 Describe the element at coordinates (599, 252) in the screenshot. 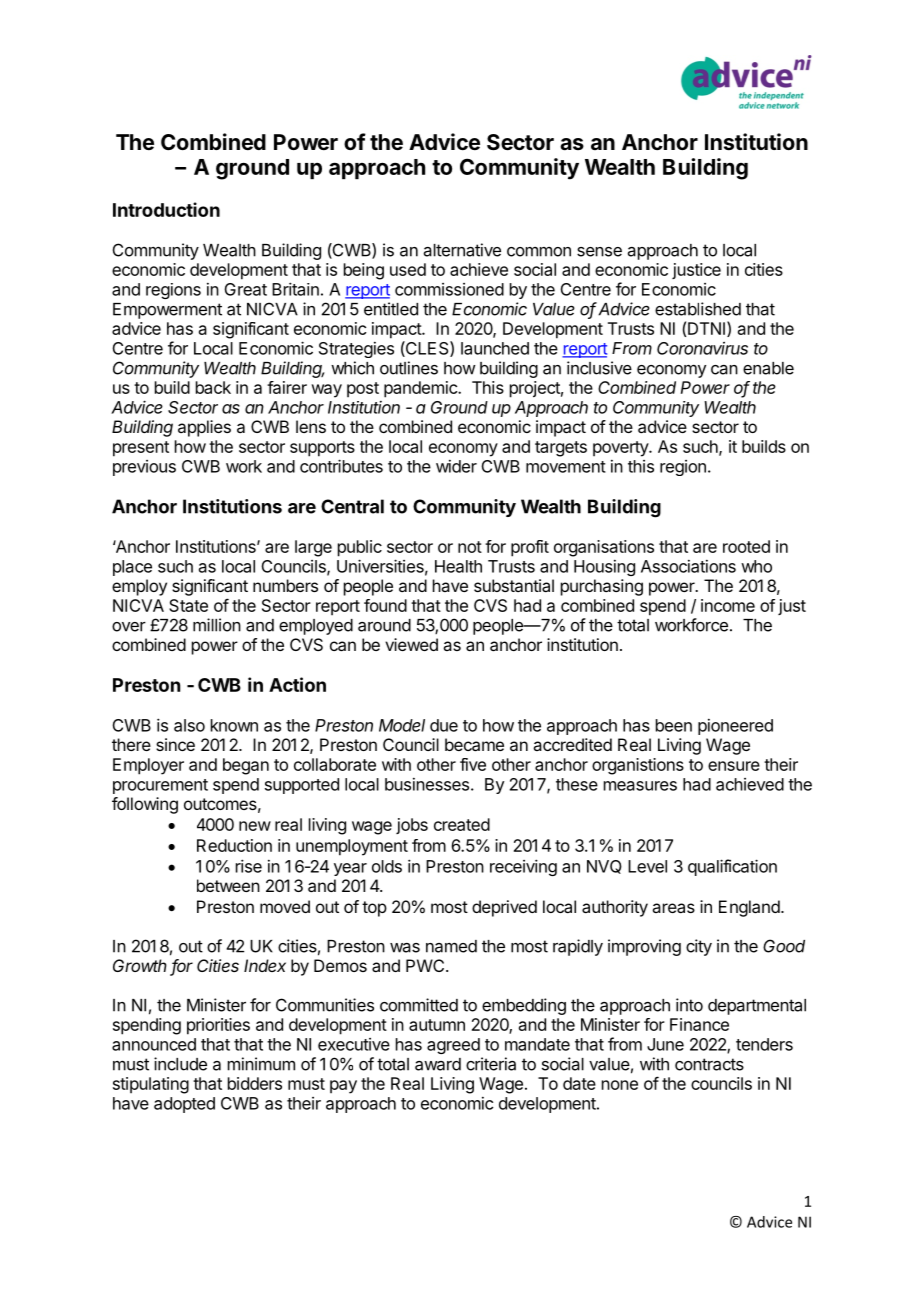

I see `sense` at that location.
